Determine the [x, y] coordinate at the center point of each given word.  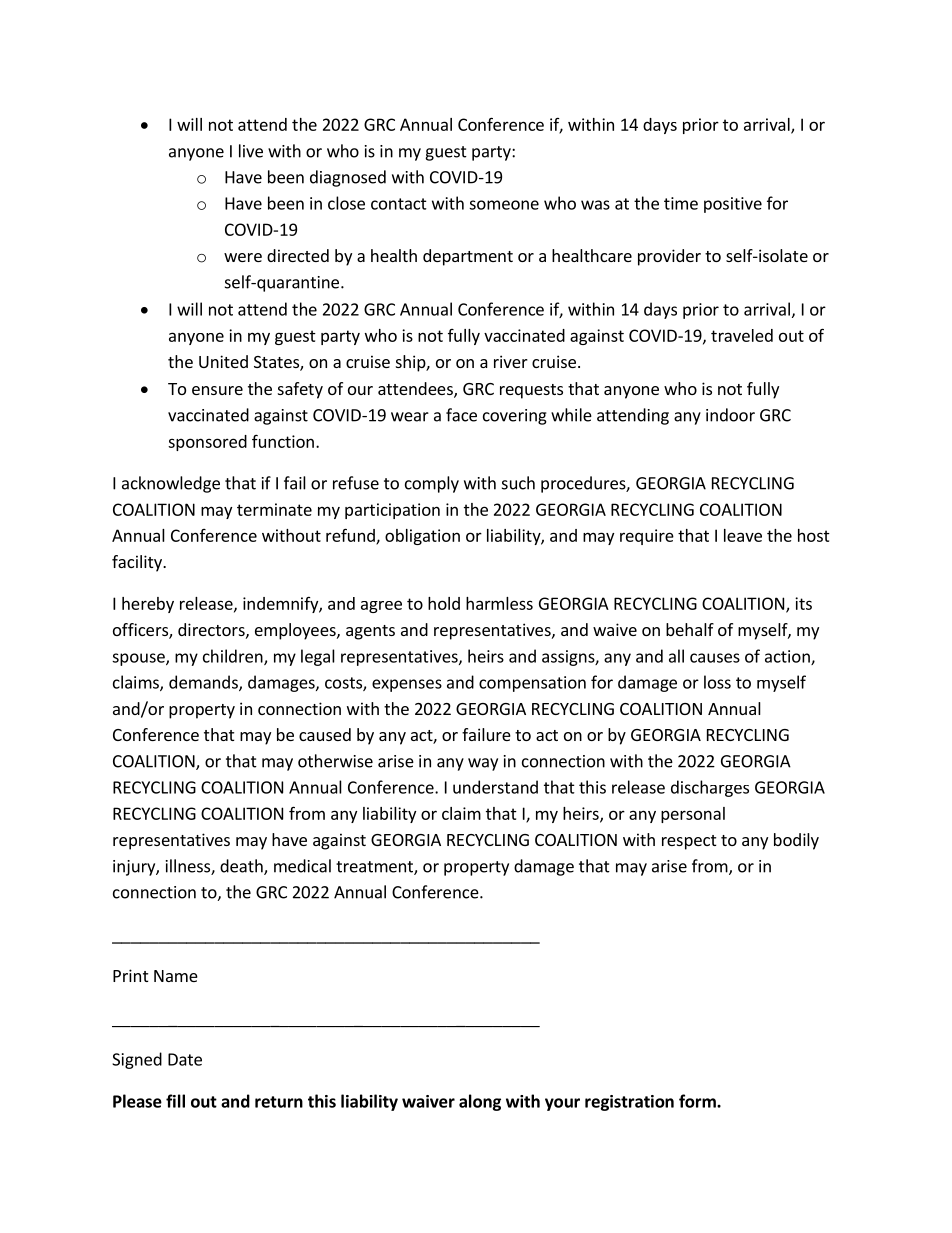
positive [733, 205]
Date [185, 1059]
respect [689, 842]
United [223, 361]
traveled [742, 335]
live [251, 151]
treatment [375, 868]
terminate [274, 509]
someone [504, 205]
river [511, 361]
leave [743, 535]
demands [204, 683]
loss [717, 682]
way [483, 764]
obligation [422, 537]
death [242, 867]
